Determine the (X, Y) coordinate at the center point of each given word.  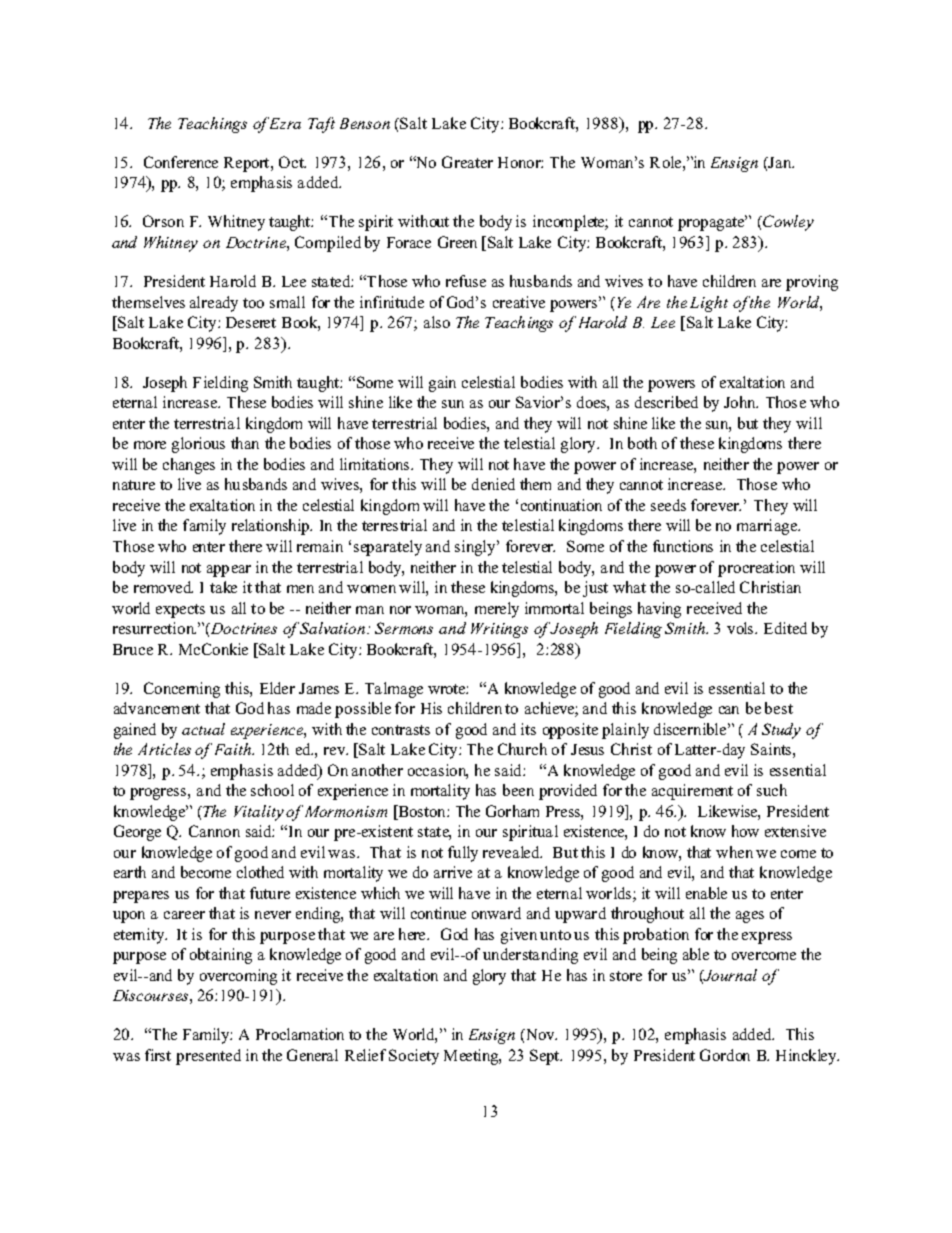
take (223, 587)
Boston (422, 812)
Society (414, 1057)
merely (497, 610)
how (745, 831)
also (437, 322)
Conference (181, 162)
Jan (780, 163)
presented (208, 1057)
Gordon (725, 1055)
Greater (467, 162)
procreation (756, 569)
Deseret (251, 322)
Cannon (214, 831)
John (741, 402)
